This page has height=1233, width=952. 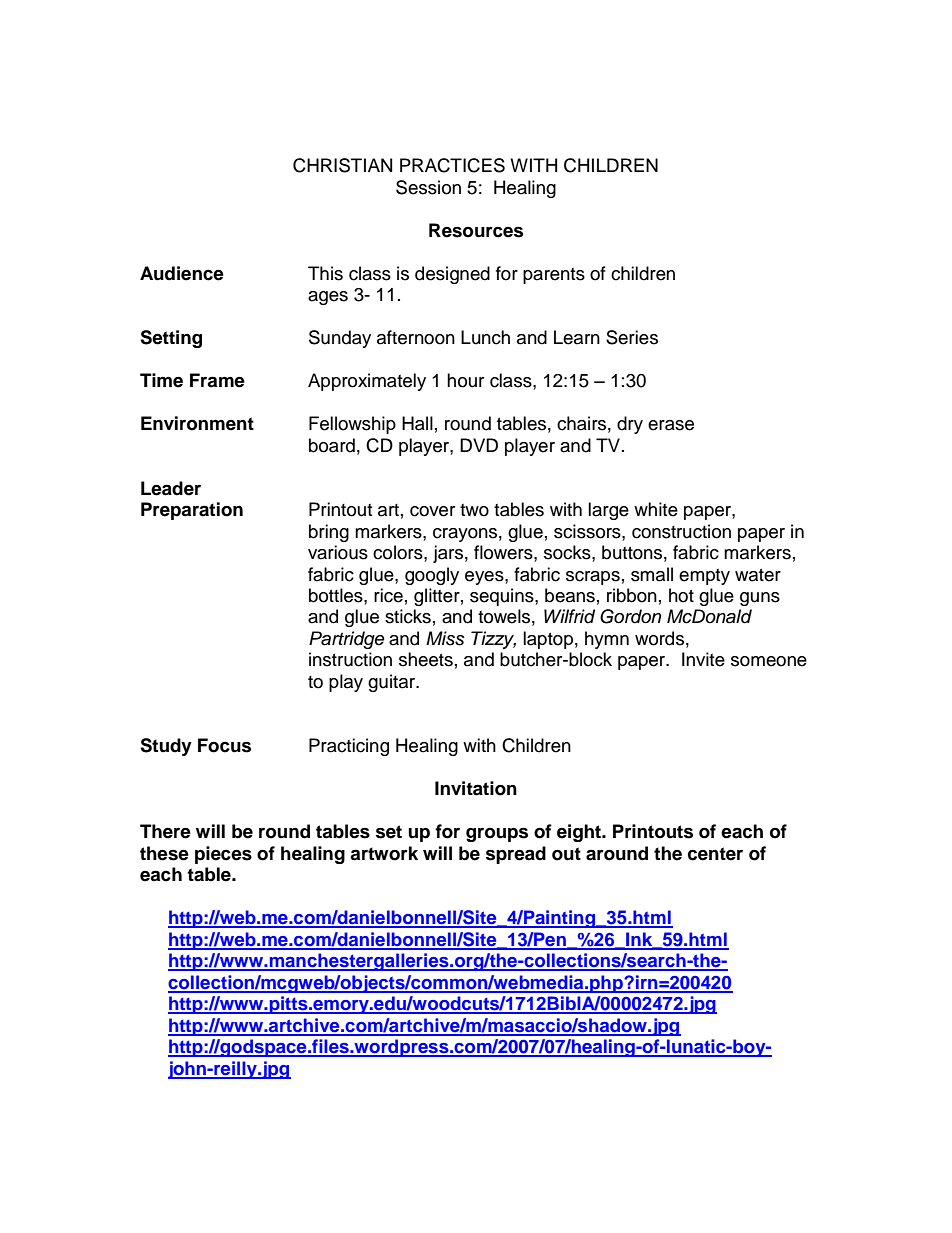 What do you see at coordinates (445, 638) in the page?
I see `Miss` at bounding box center [445, 638].
